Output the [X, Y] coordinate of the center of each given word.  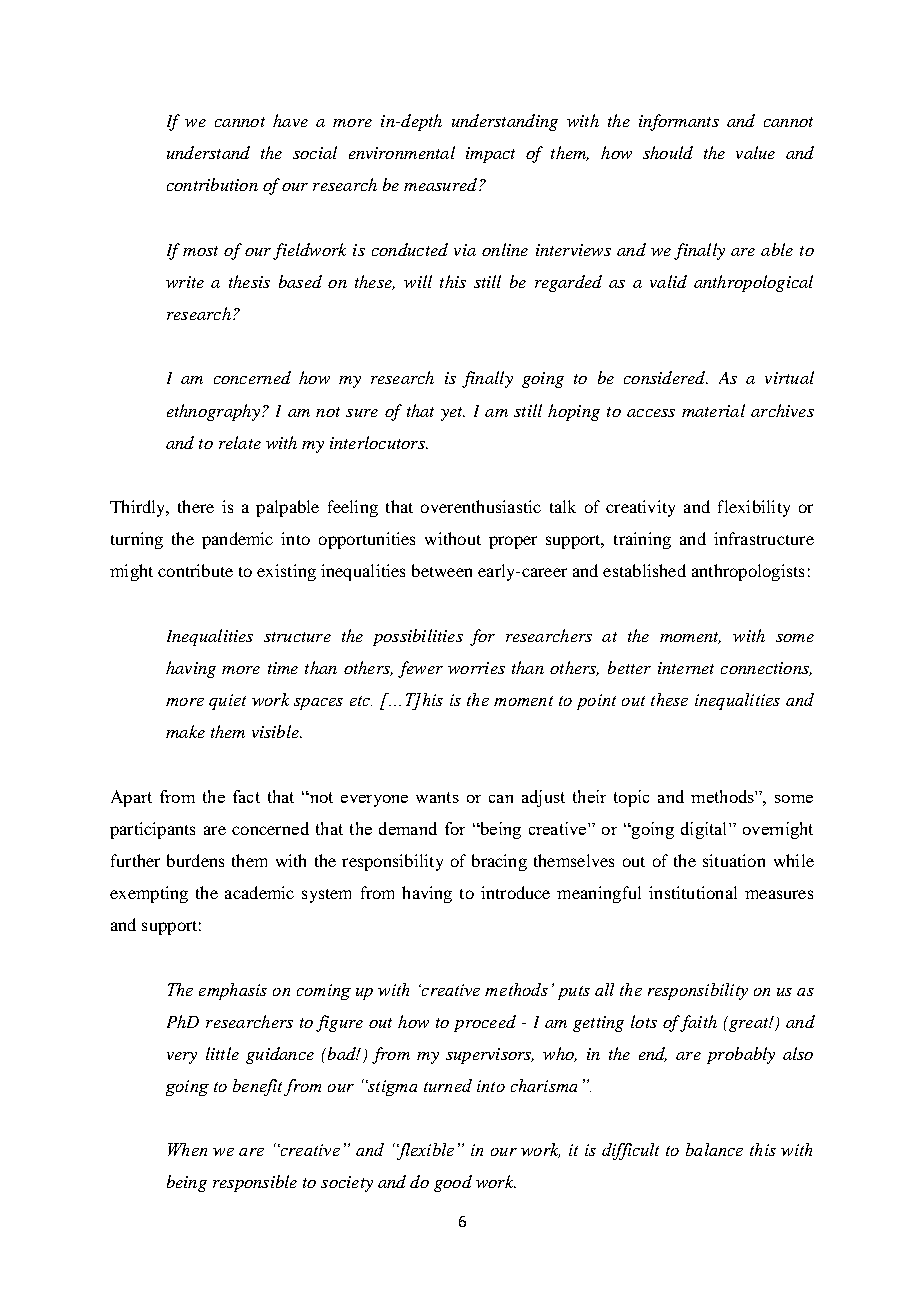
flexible [424, 1151]
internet [686, 668]
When [187, 1149]
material [713, 410]
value [755, 152]
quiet [227, 702]
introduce [515, 892]
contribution [212, 184]
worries [476, 668]
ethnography [213, 412]
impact [490, 155]
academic [259, 892]
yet [453, 414]
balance [714, 1149]
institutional [693, 892]
